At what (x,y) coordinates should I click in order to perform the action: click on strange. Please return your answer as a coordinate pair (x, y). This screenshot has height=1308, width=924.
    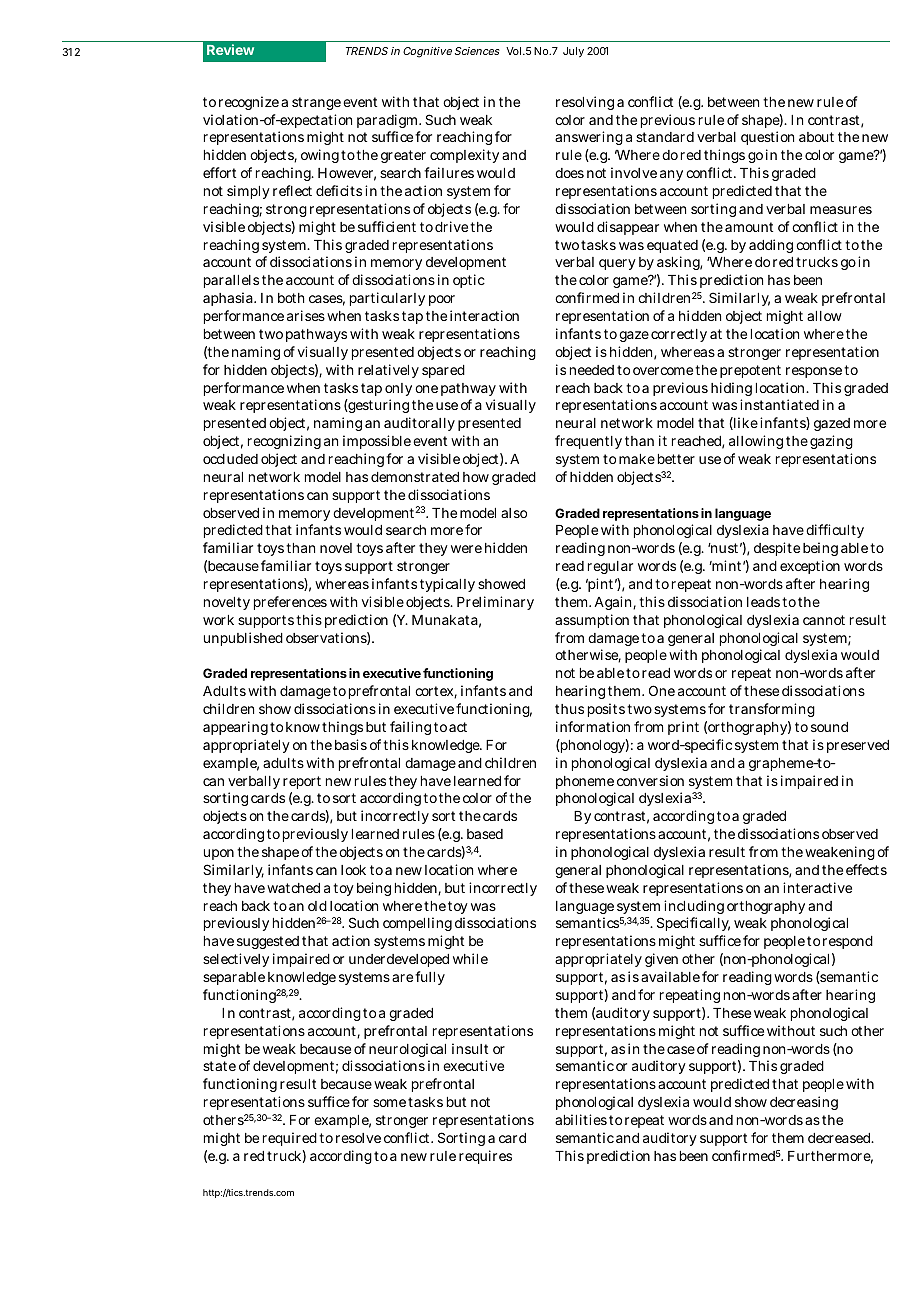
    Looking at the image, I should click on (316, 103).
